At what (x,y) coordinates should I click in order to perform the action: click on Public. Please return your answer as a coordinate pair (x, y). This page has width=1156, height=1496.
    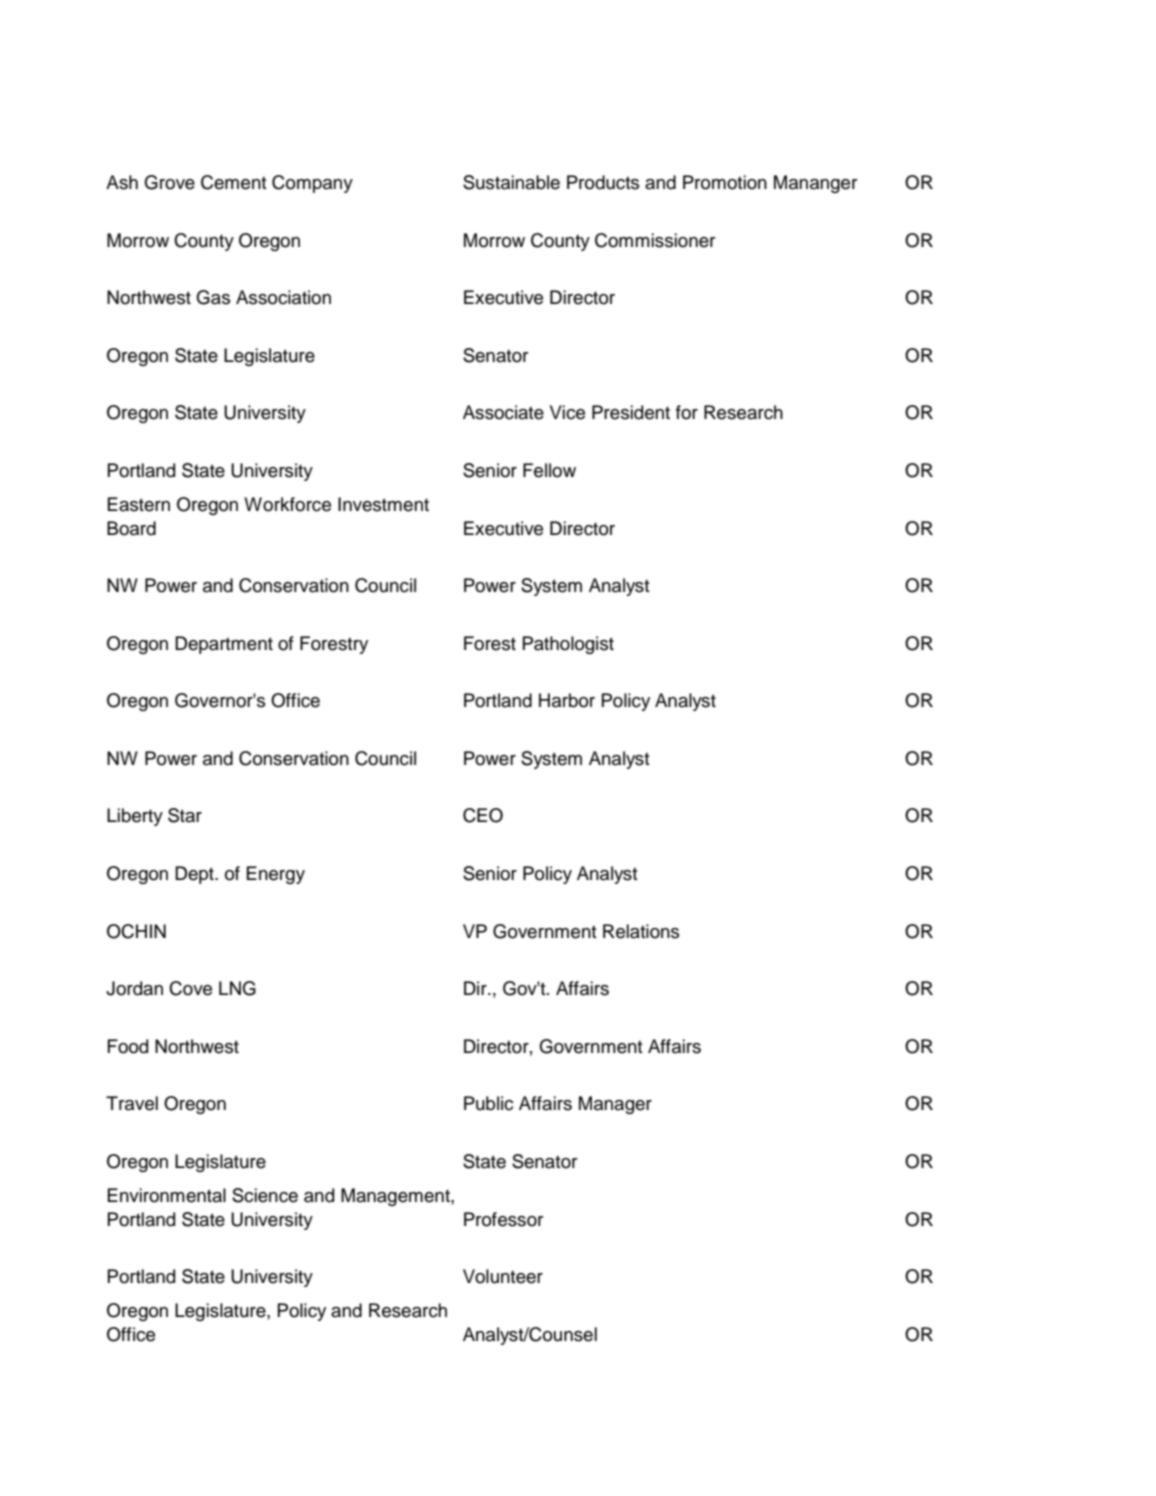
    Looking at the image, I should click on (488, 1103).
